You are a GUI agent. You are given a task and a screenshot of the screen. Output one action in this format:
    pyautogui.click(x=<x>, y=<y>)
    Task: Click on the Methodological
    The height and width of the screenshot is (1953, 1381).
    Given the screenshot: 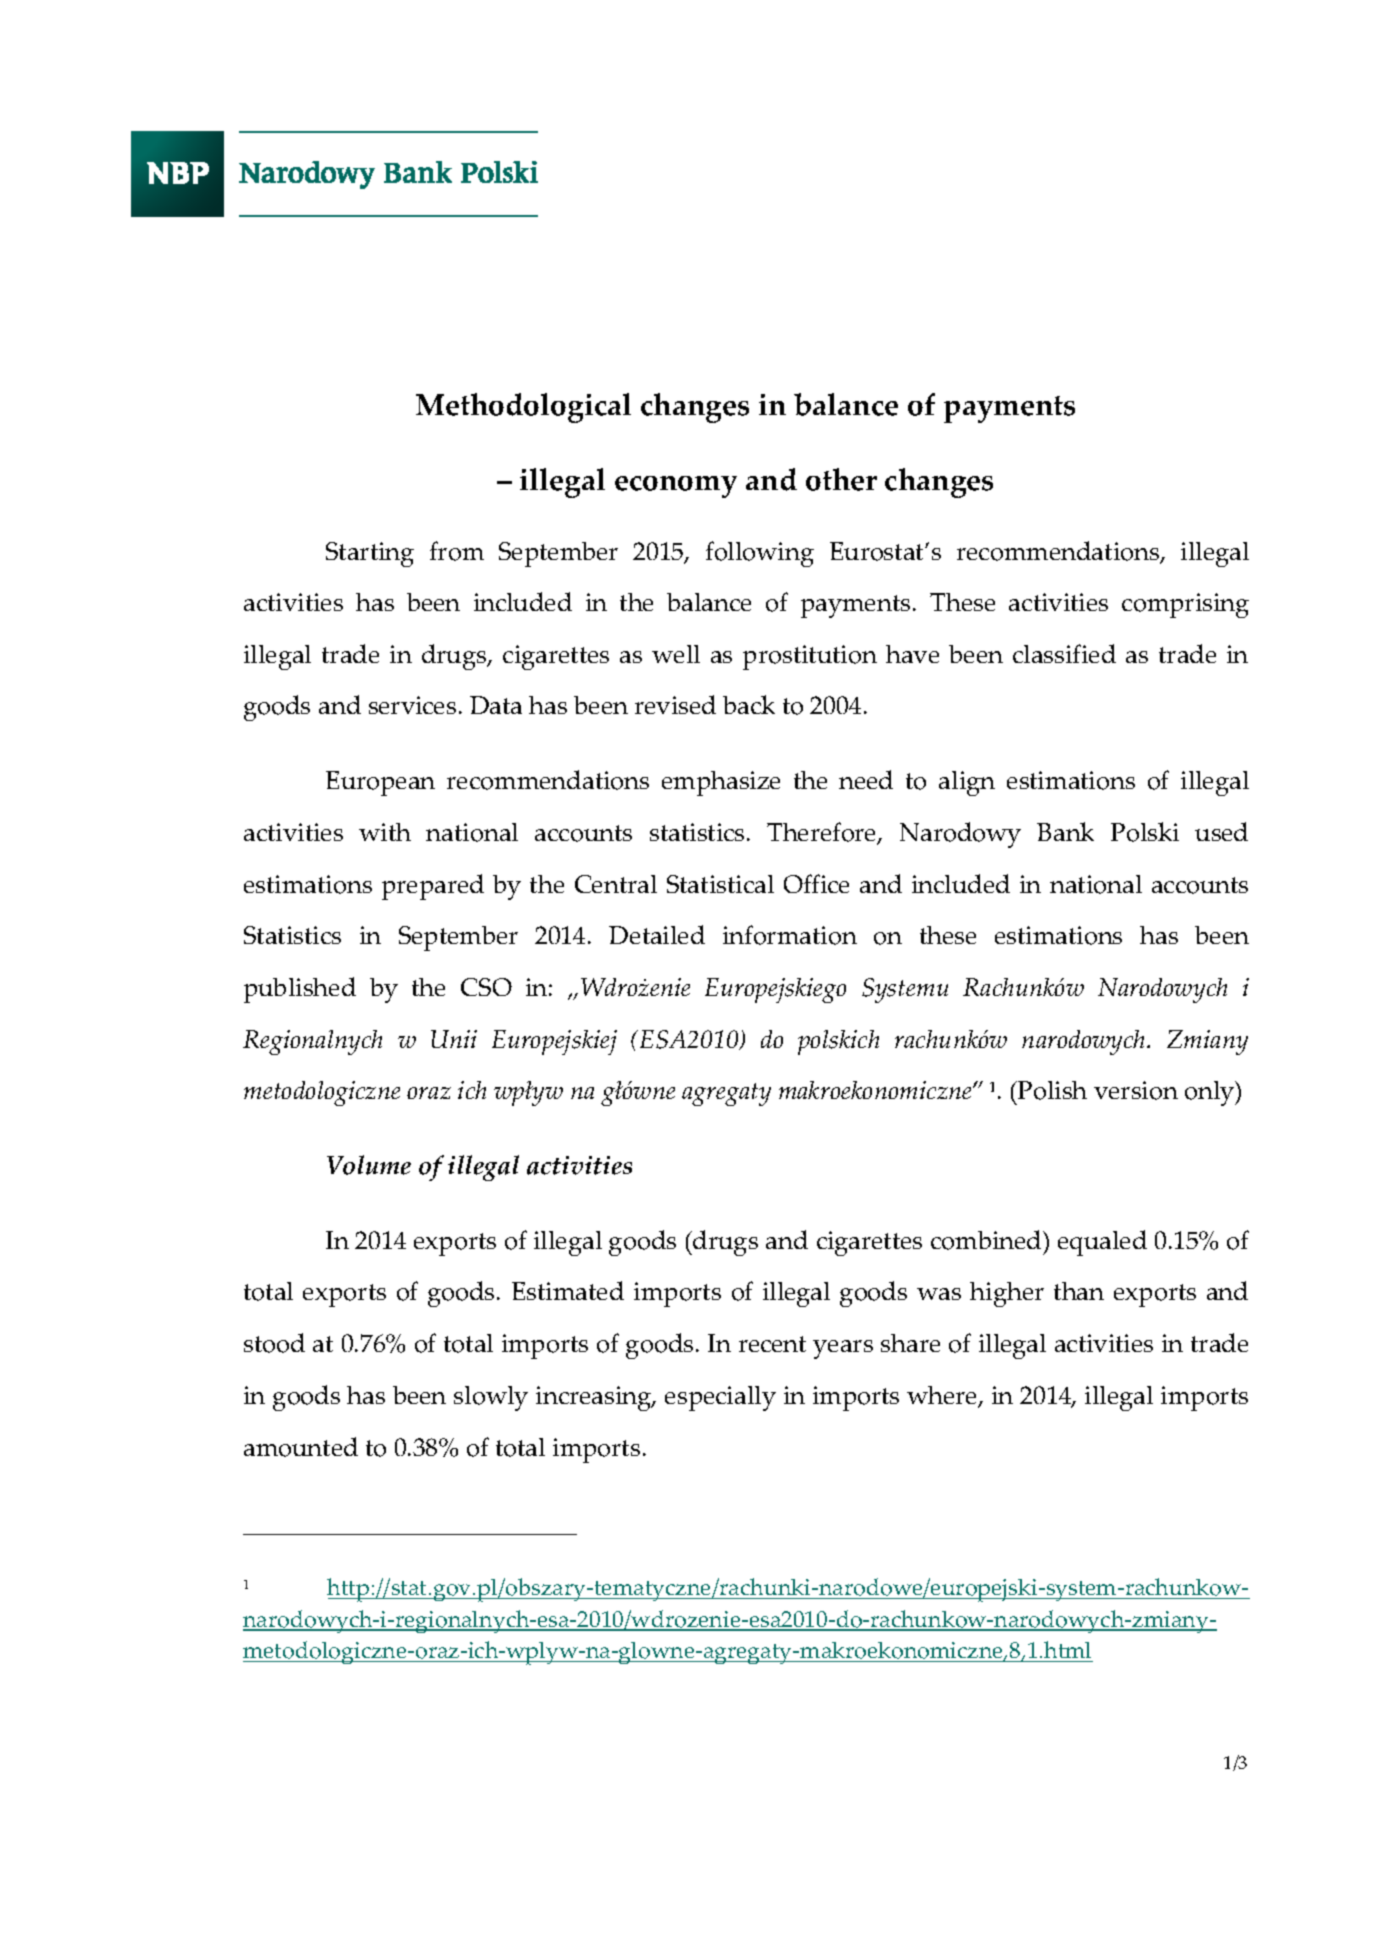 What is the action you would take?
    pyautogui.click(x=523, y=408)
